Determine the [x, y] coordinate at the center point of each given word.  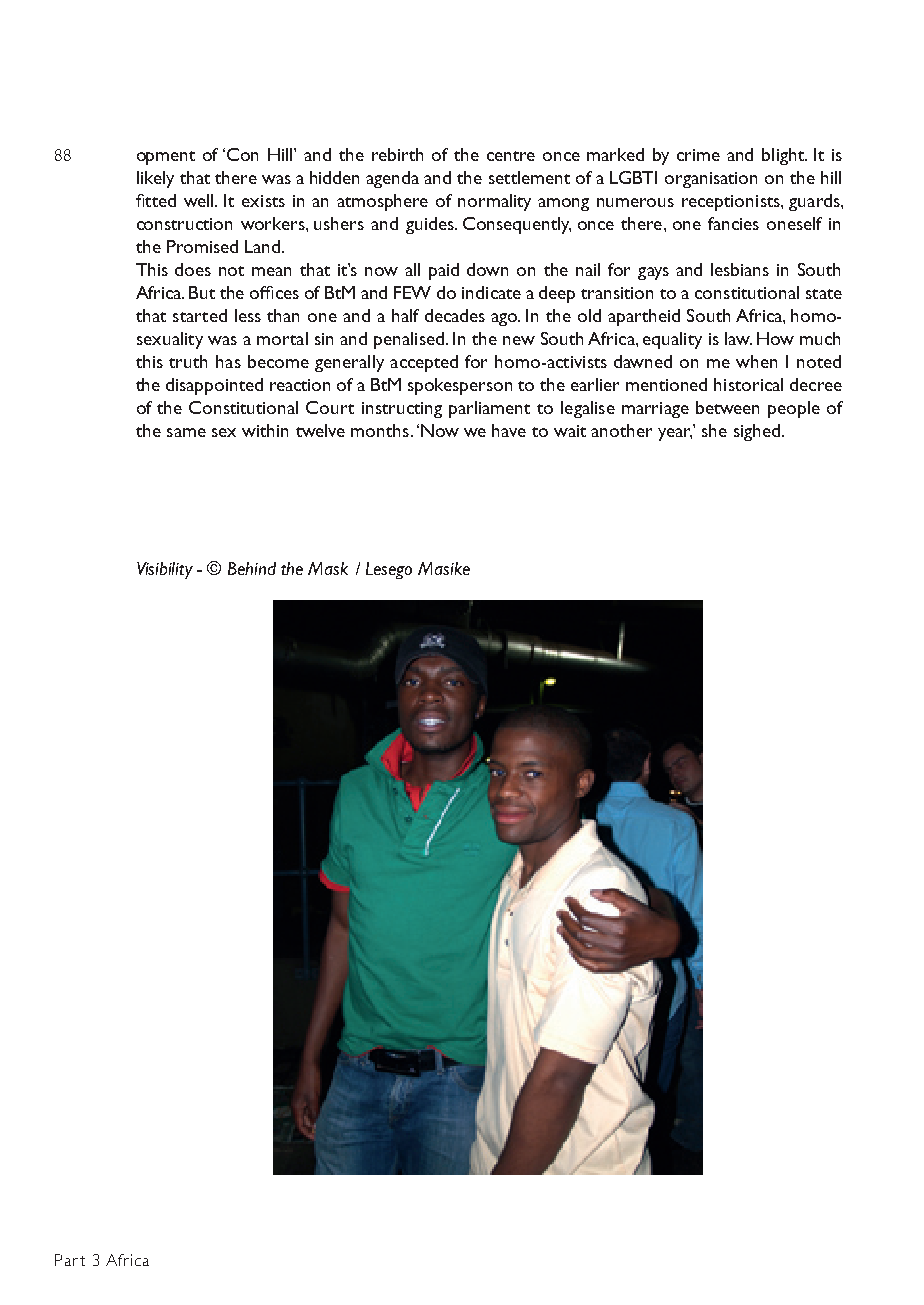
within [265, 430]
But [202, 292]
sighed [757, 432]
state [824, 294]
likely [155, 179]
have [509, 430]
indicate [491, 292]
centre [511, 156]
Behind [252, 568]
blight [784, 156]
